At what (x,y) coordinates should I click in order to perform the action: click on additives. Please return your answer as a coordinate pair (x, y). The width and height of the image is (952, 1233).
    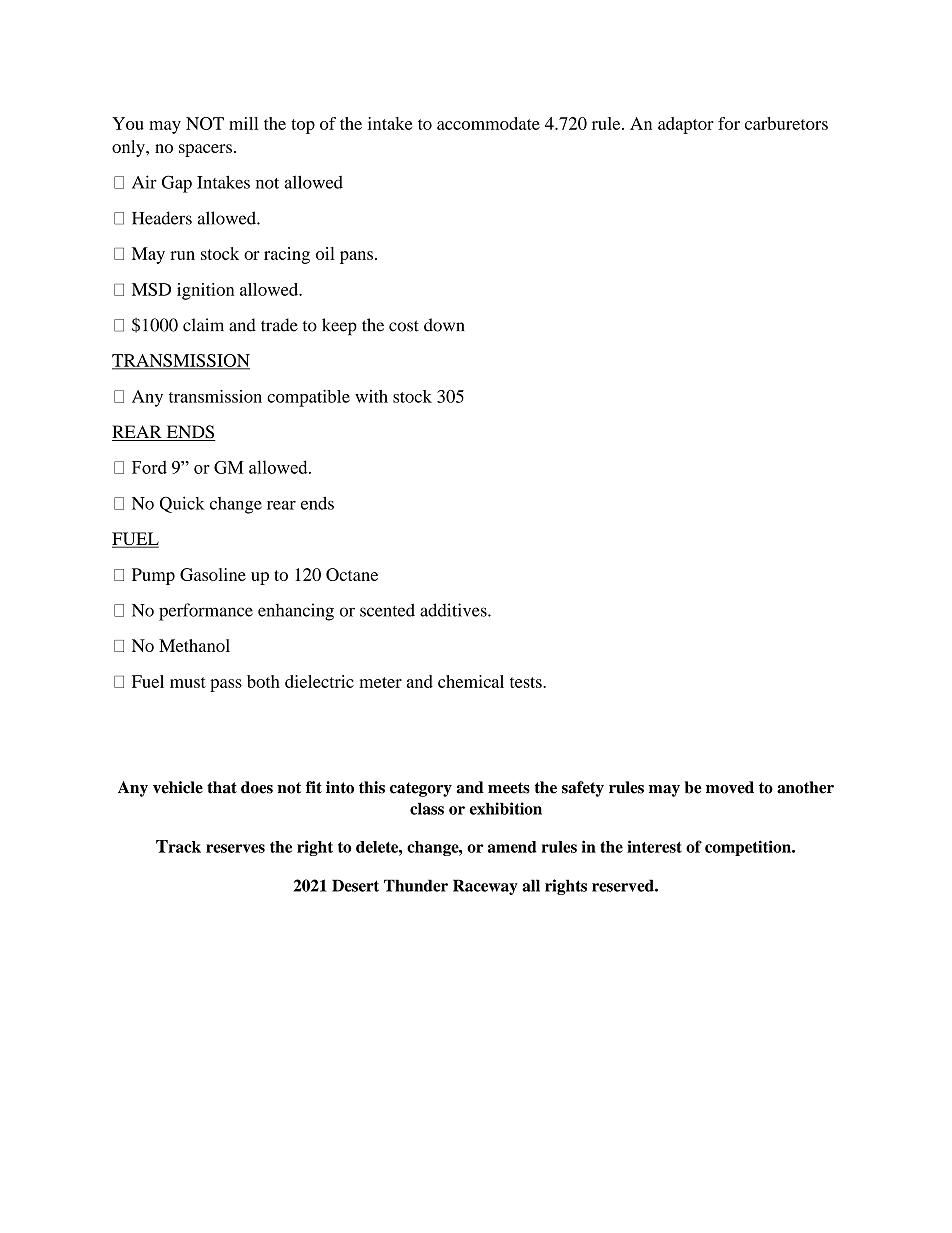
    Looking at the image, I should click on (454, 610).
